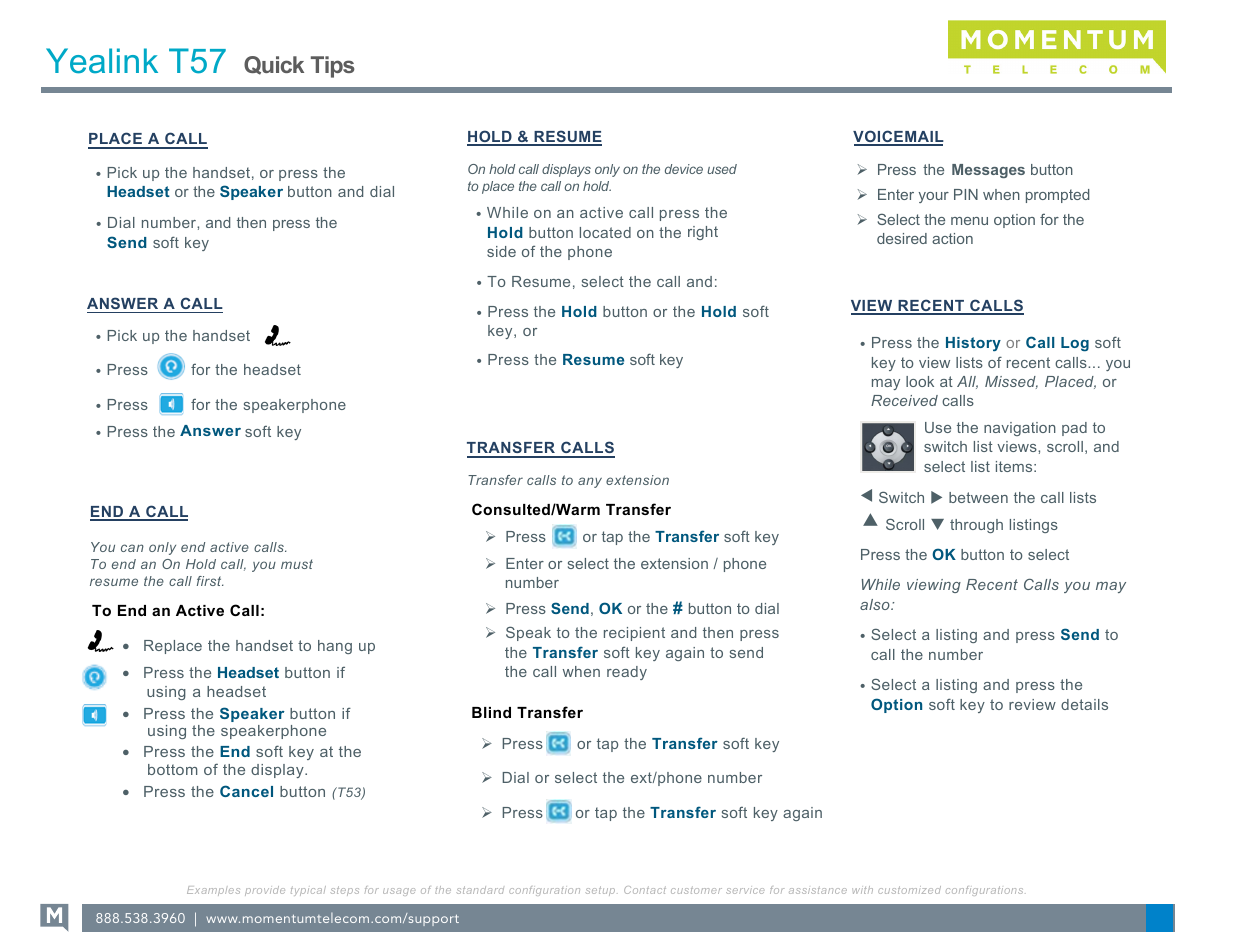 This screenshot has height=952, width=1233. I want to click on customized, so click(909, 890).
